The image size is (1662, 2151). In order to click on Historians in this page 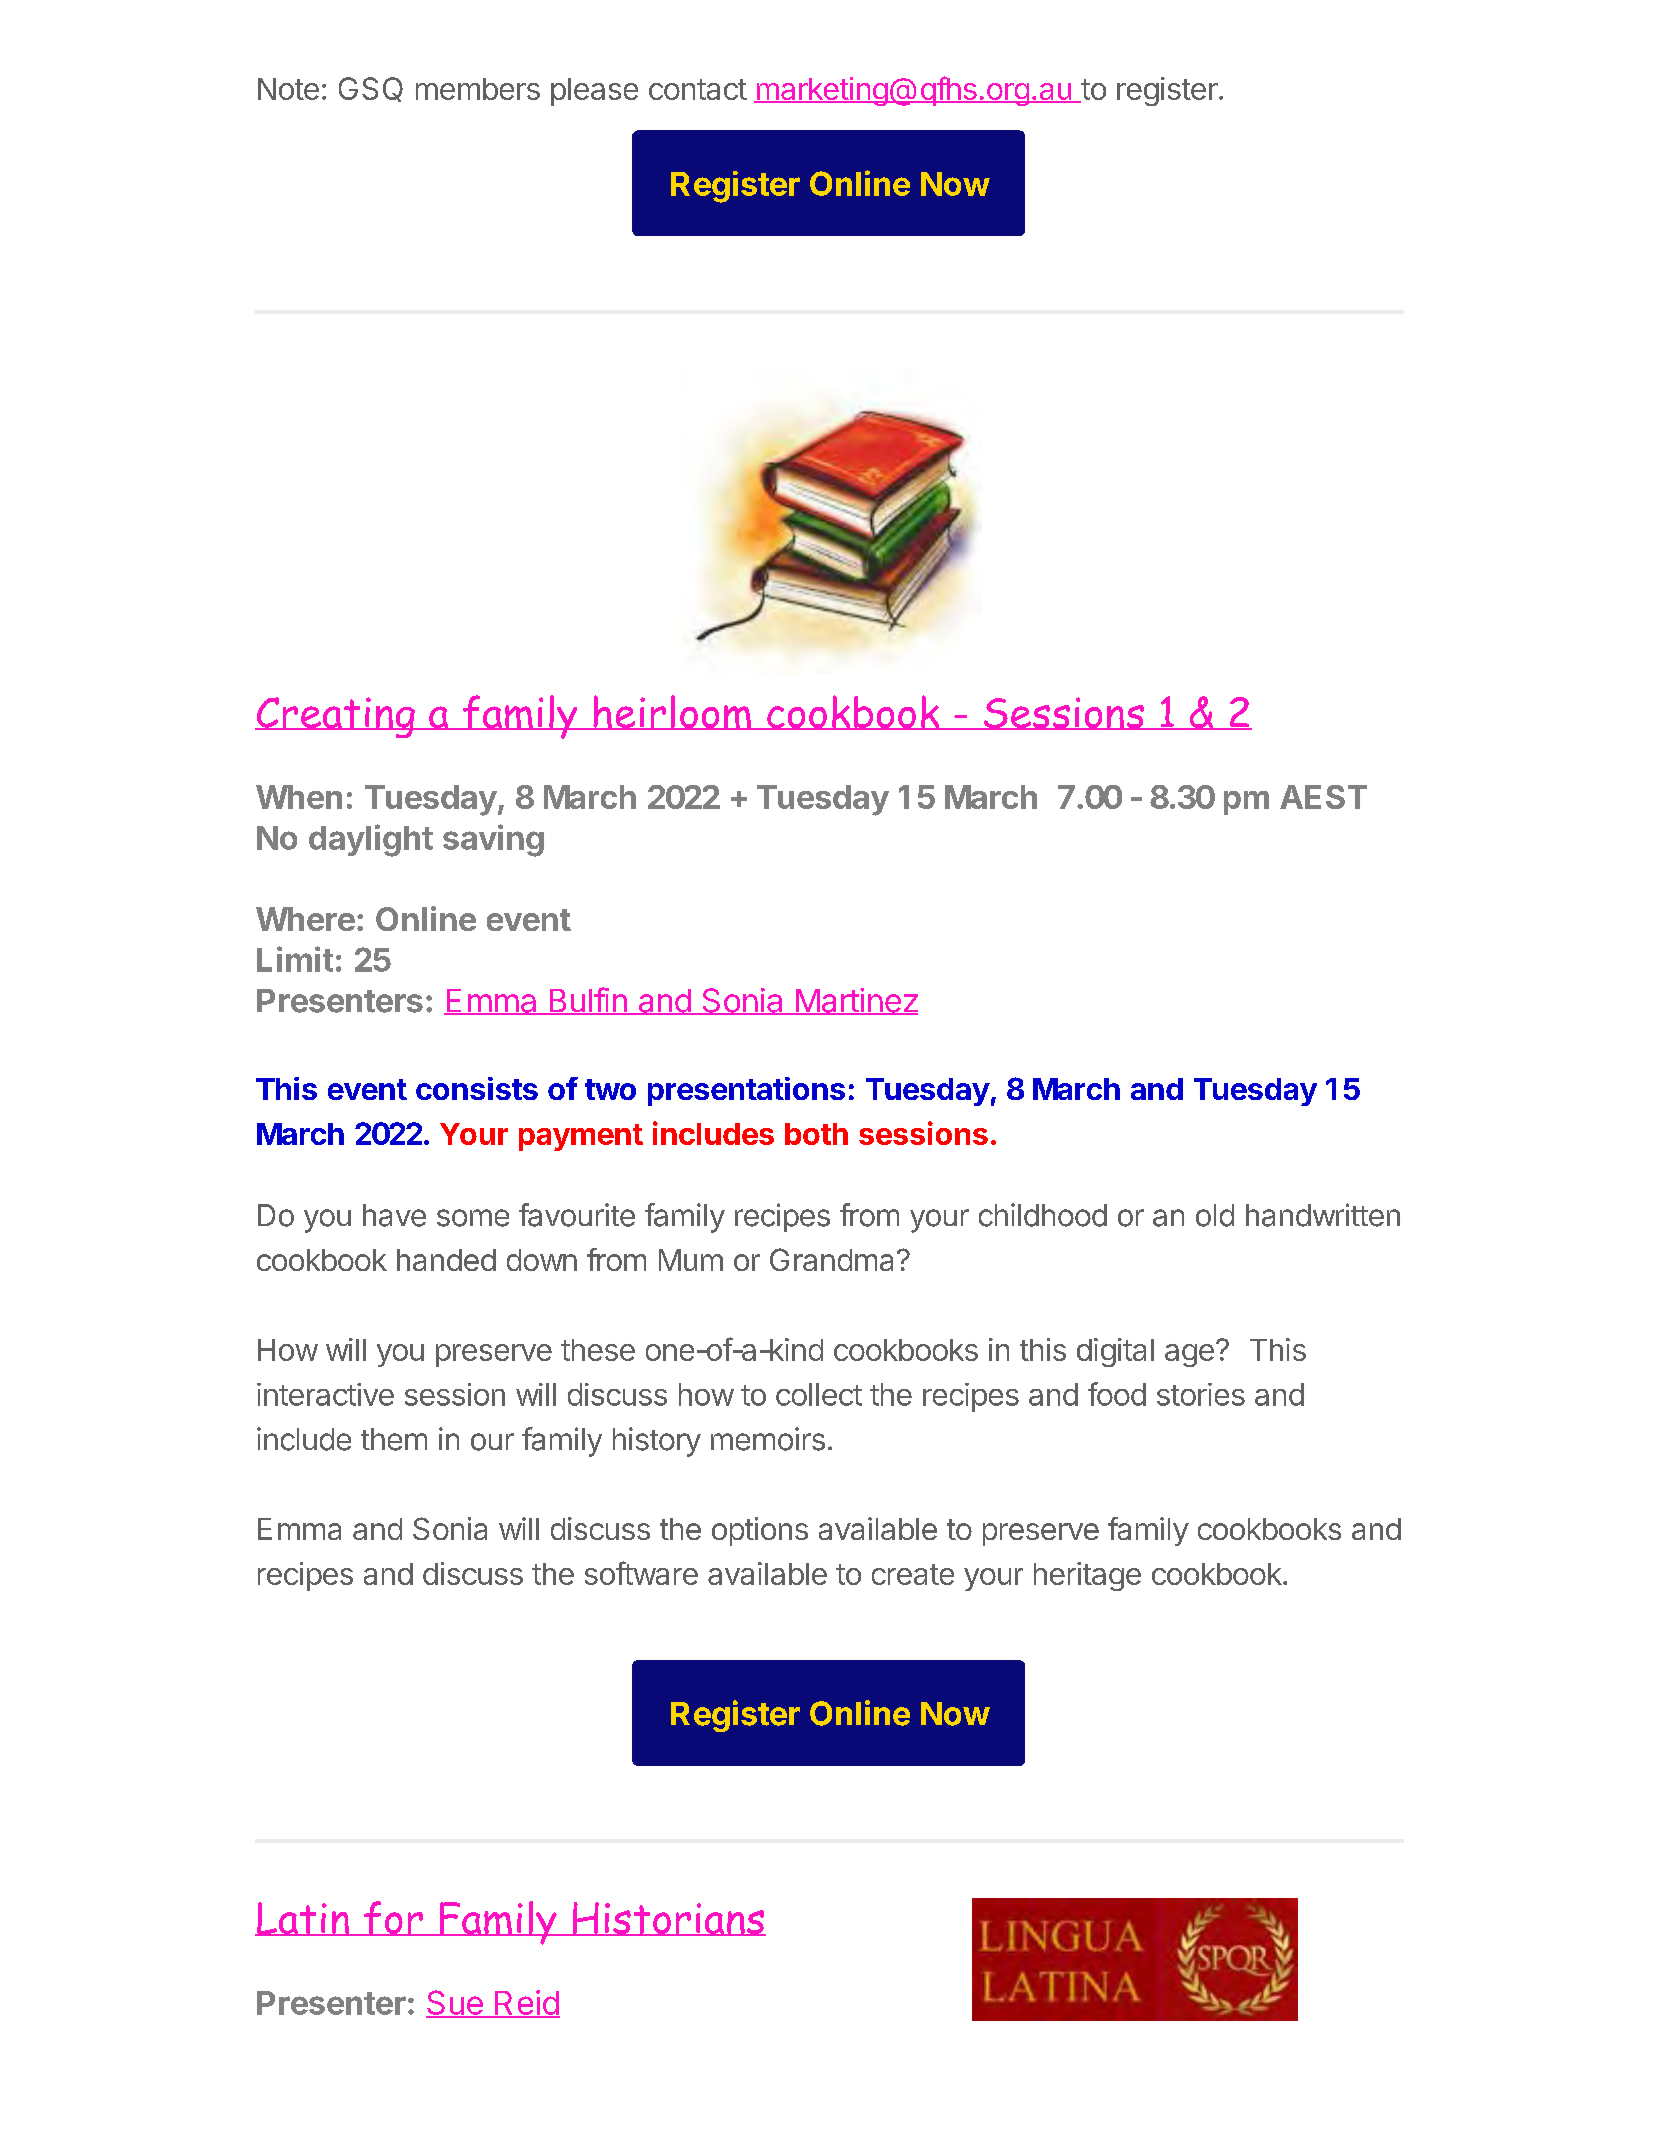, I will do `click(668, 1919)`.
